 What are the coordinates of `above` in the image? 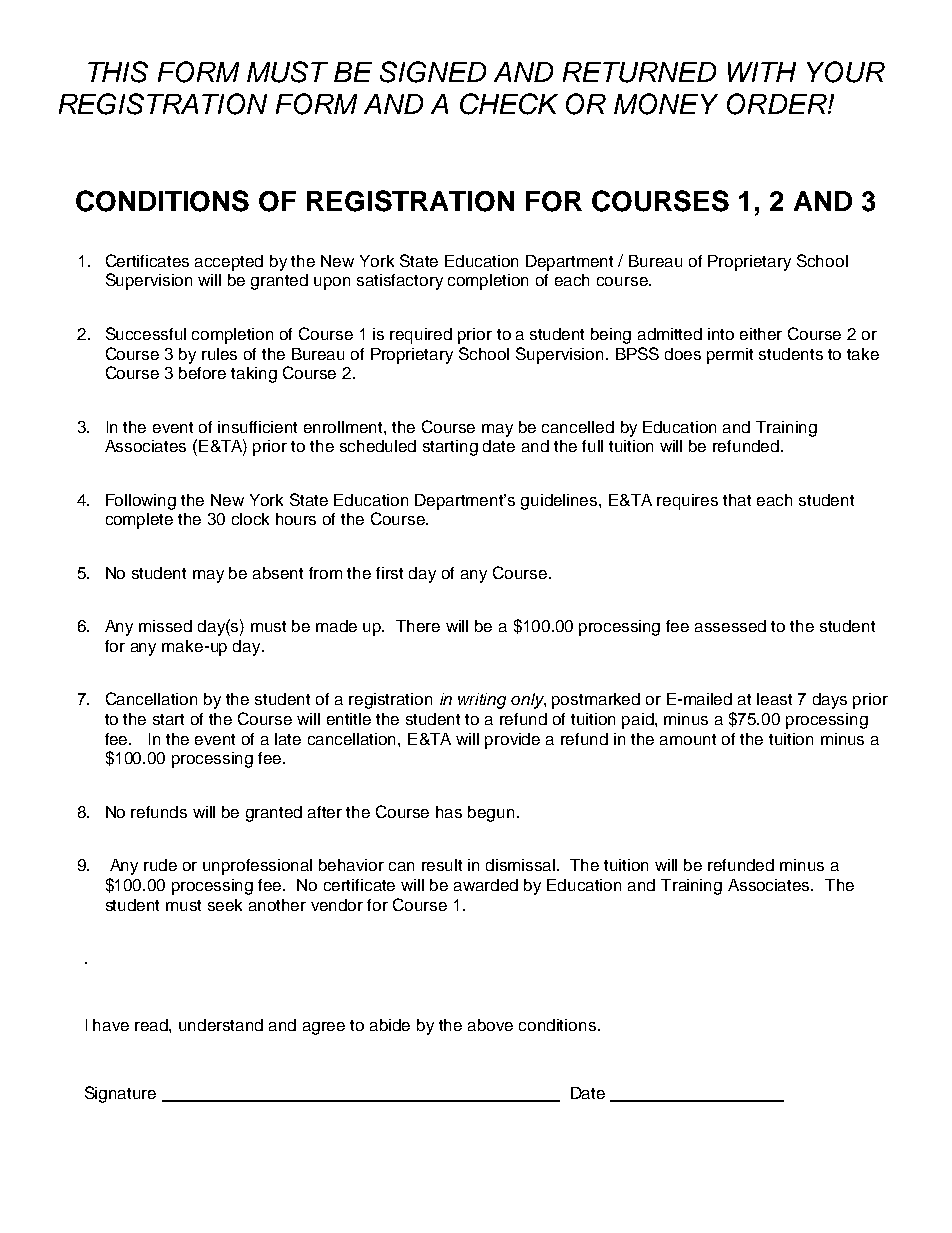 It's located at (490, 1025).
